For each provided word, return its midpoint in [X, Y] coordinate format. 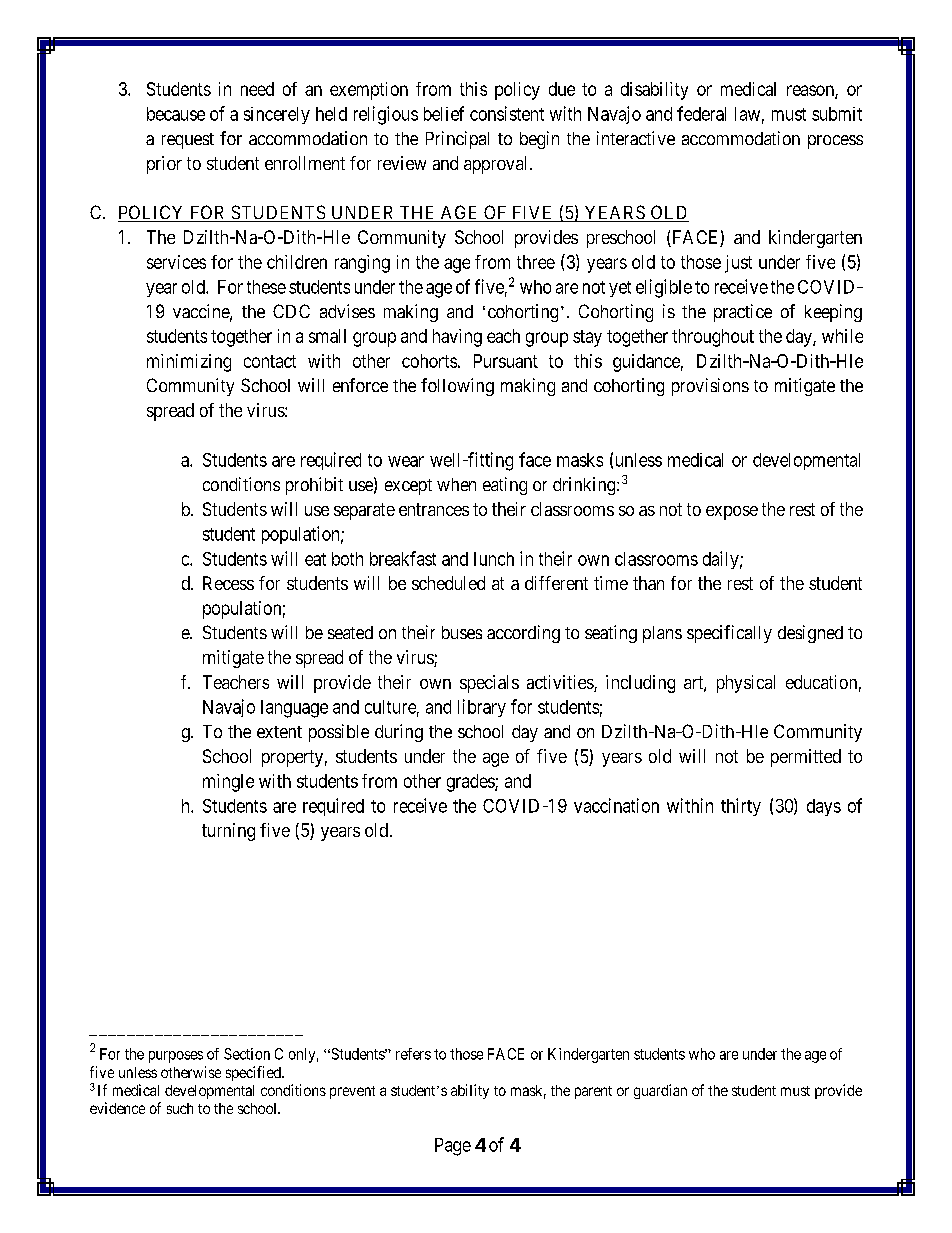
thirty [741, 807]
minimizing [189, 363]
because [176, 114]
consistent [507, 113]
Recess [228, 583]
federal [701, 113]
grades [471, 783]
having [457, 338]
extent [279, 732]
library [482, 708]
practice [743, 313]
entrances [434, 509]
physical [746, 684]
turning [228, 832]
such [180, 1108]
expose [732, 513]
